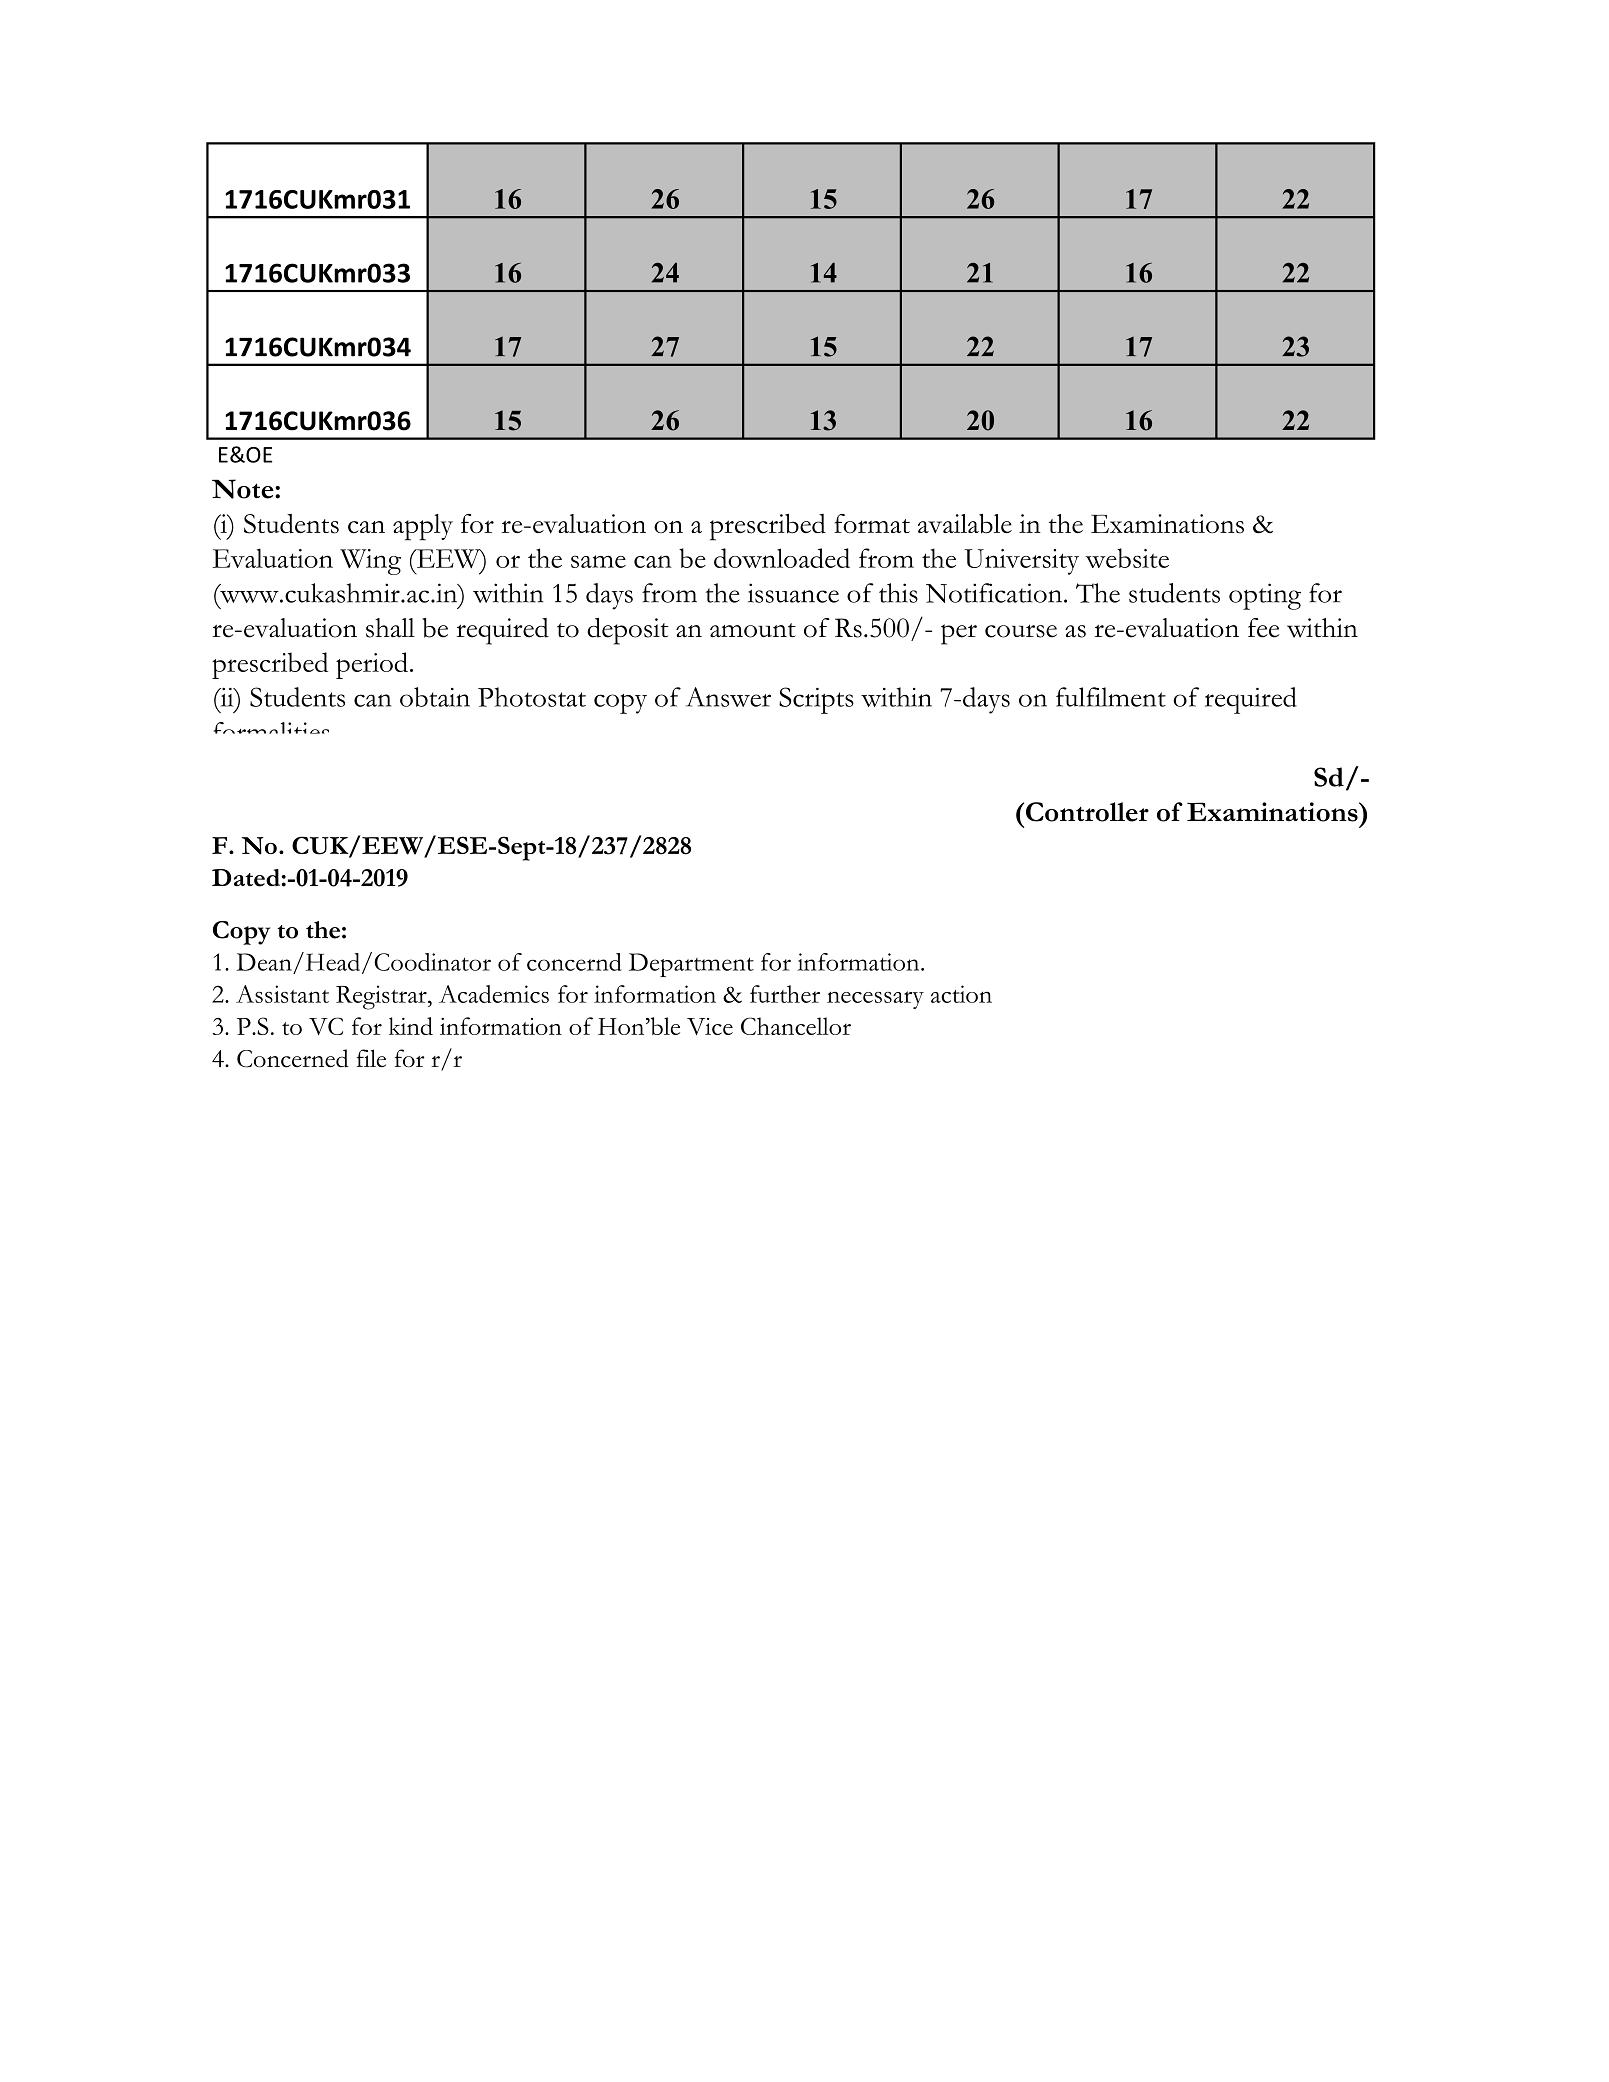 The height and width of the page is (2082, 1609). What do you see at coordinates (390, 628) in the page?
I see `shall` at bounding box center [390, 628].
